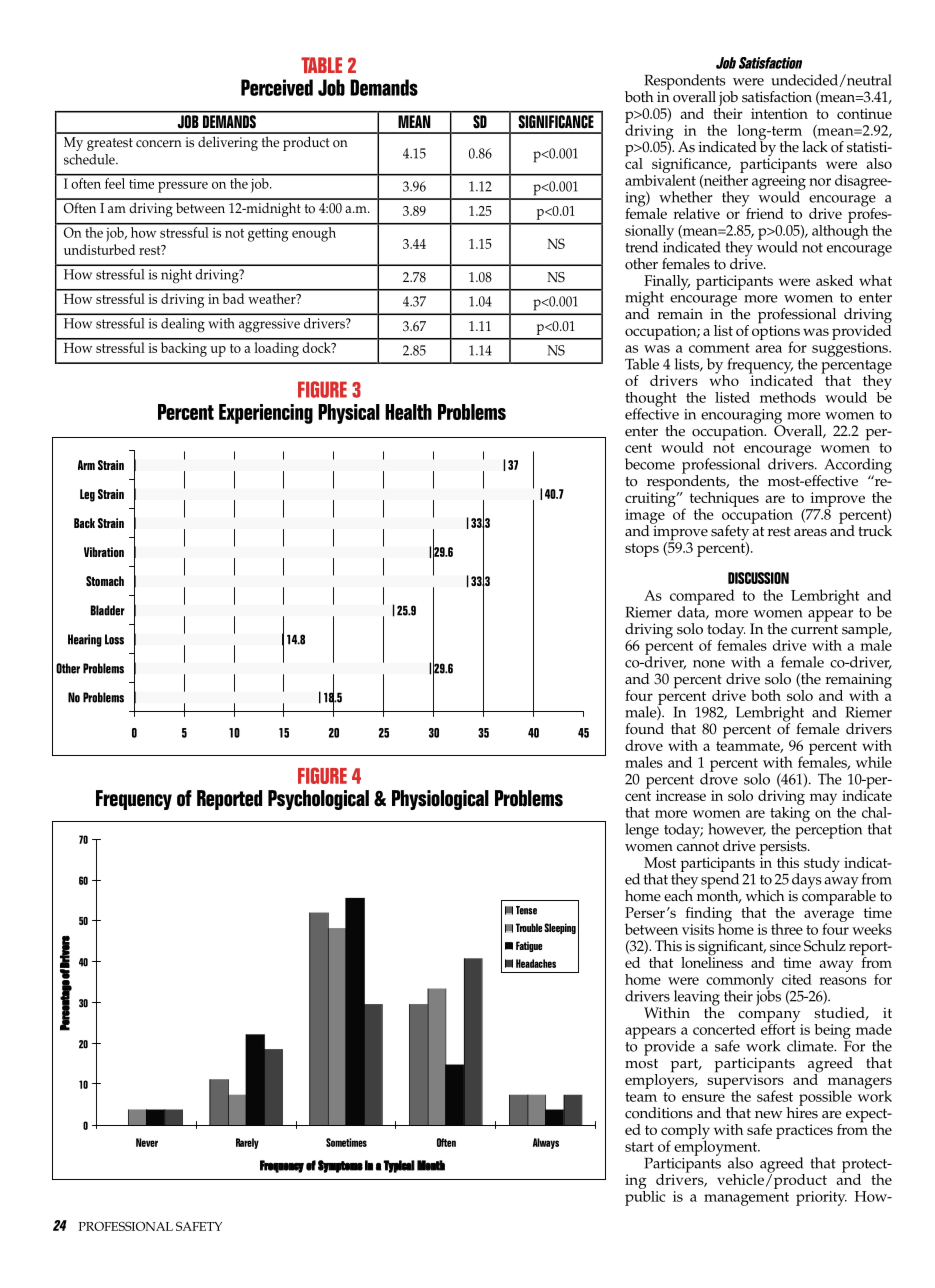 This document has height=1288, width=935. What do you see at coordinates (440, 800) in the document?
I see `Physiological` at bounding box center [440, 800].
